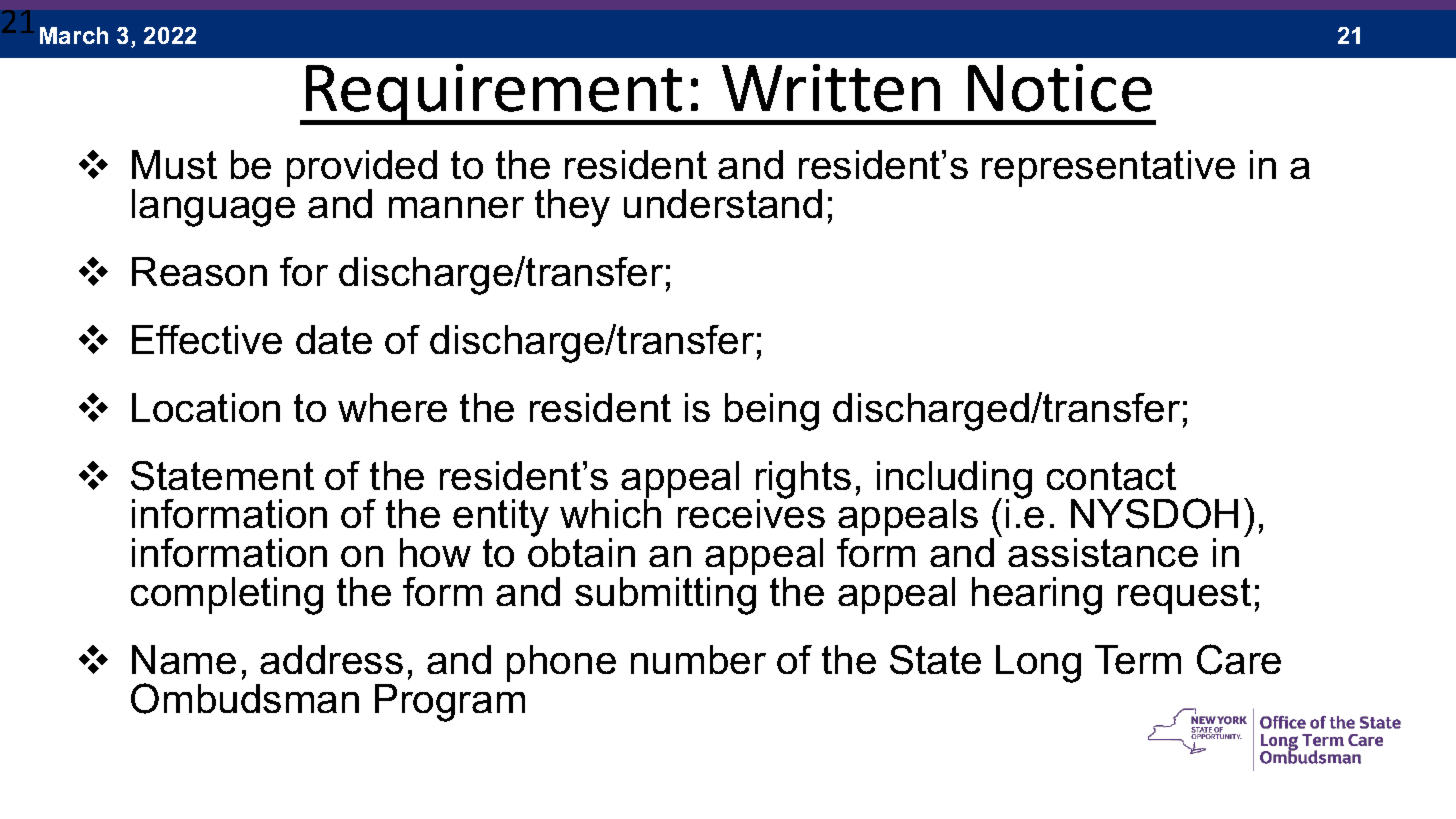  What do you see at coordinates (207, 339) in the screenshot?
I see `Effective` at bounding box center [207, 339].
